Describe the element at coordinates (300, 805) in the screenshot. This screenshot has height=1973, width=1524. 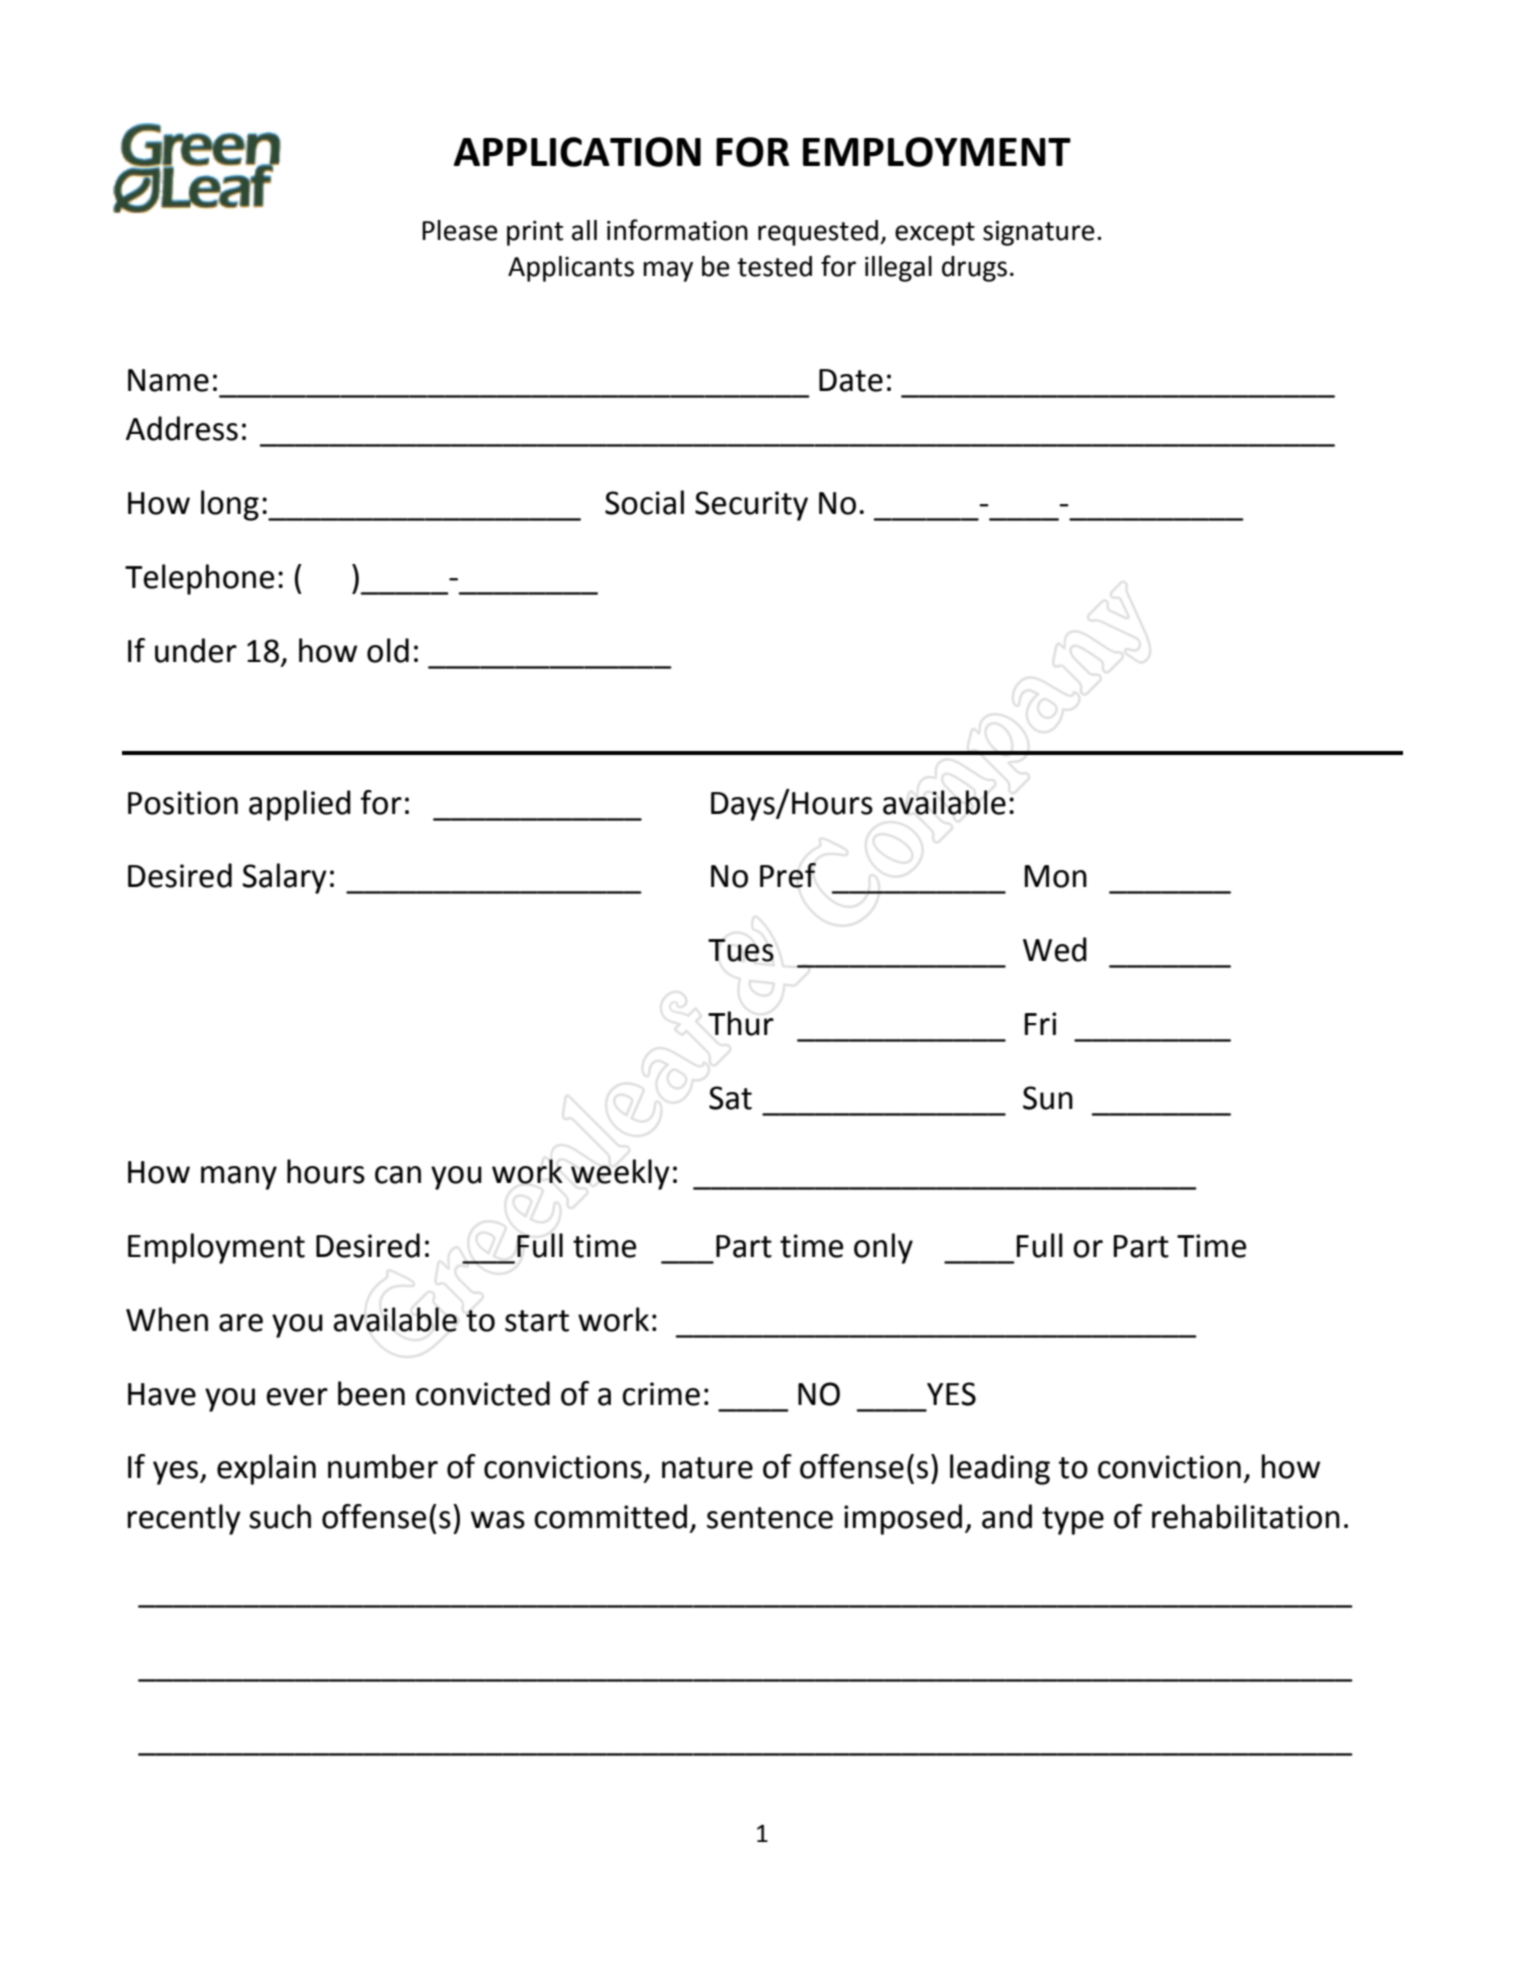
I see `applied` at that location.
